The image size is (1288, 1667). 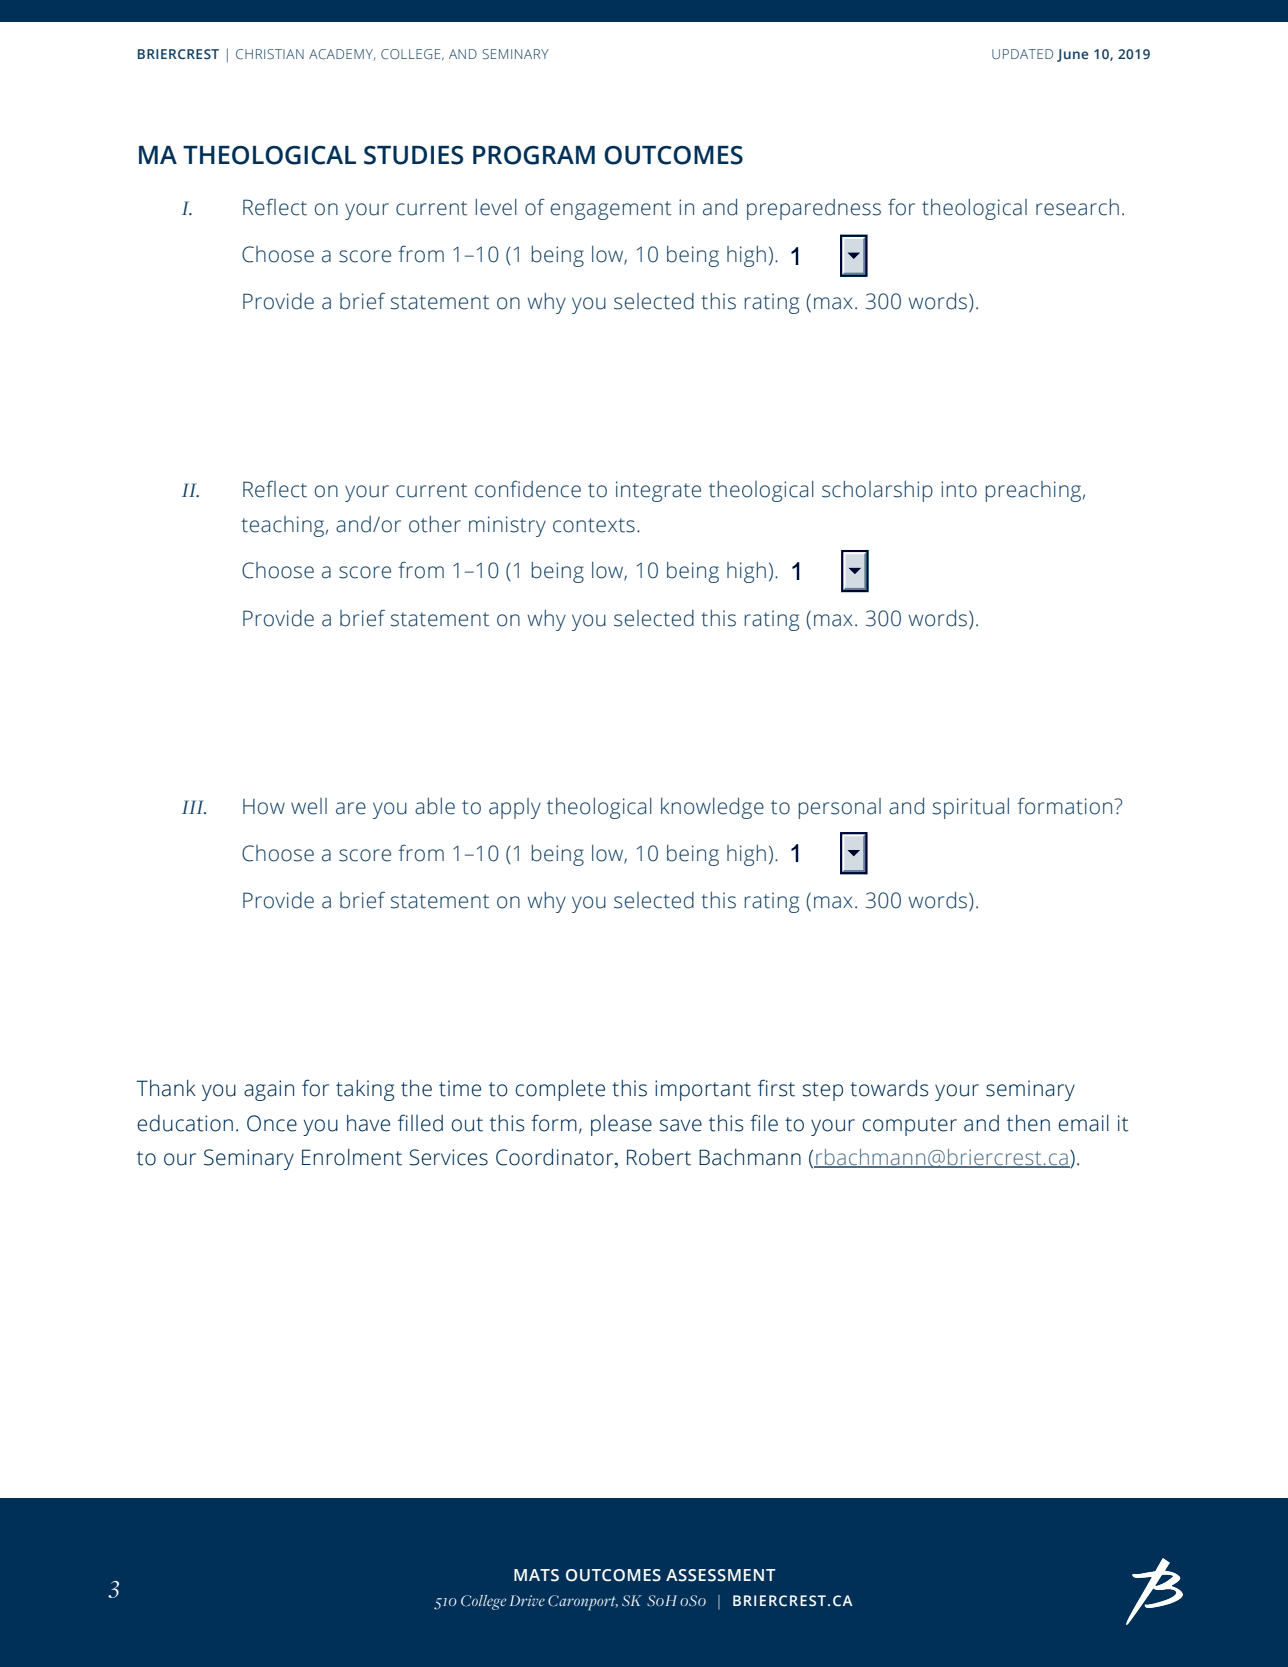 I want to click on UPDATED, so click(x=1022, y=54).
